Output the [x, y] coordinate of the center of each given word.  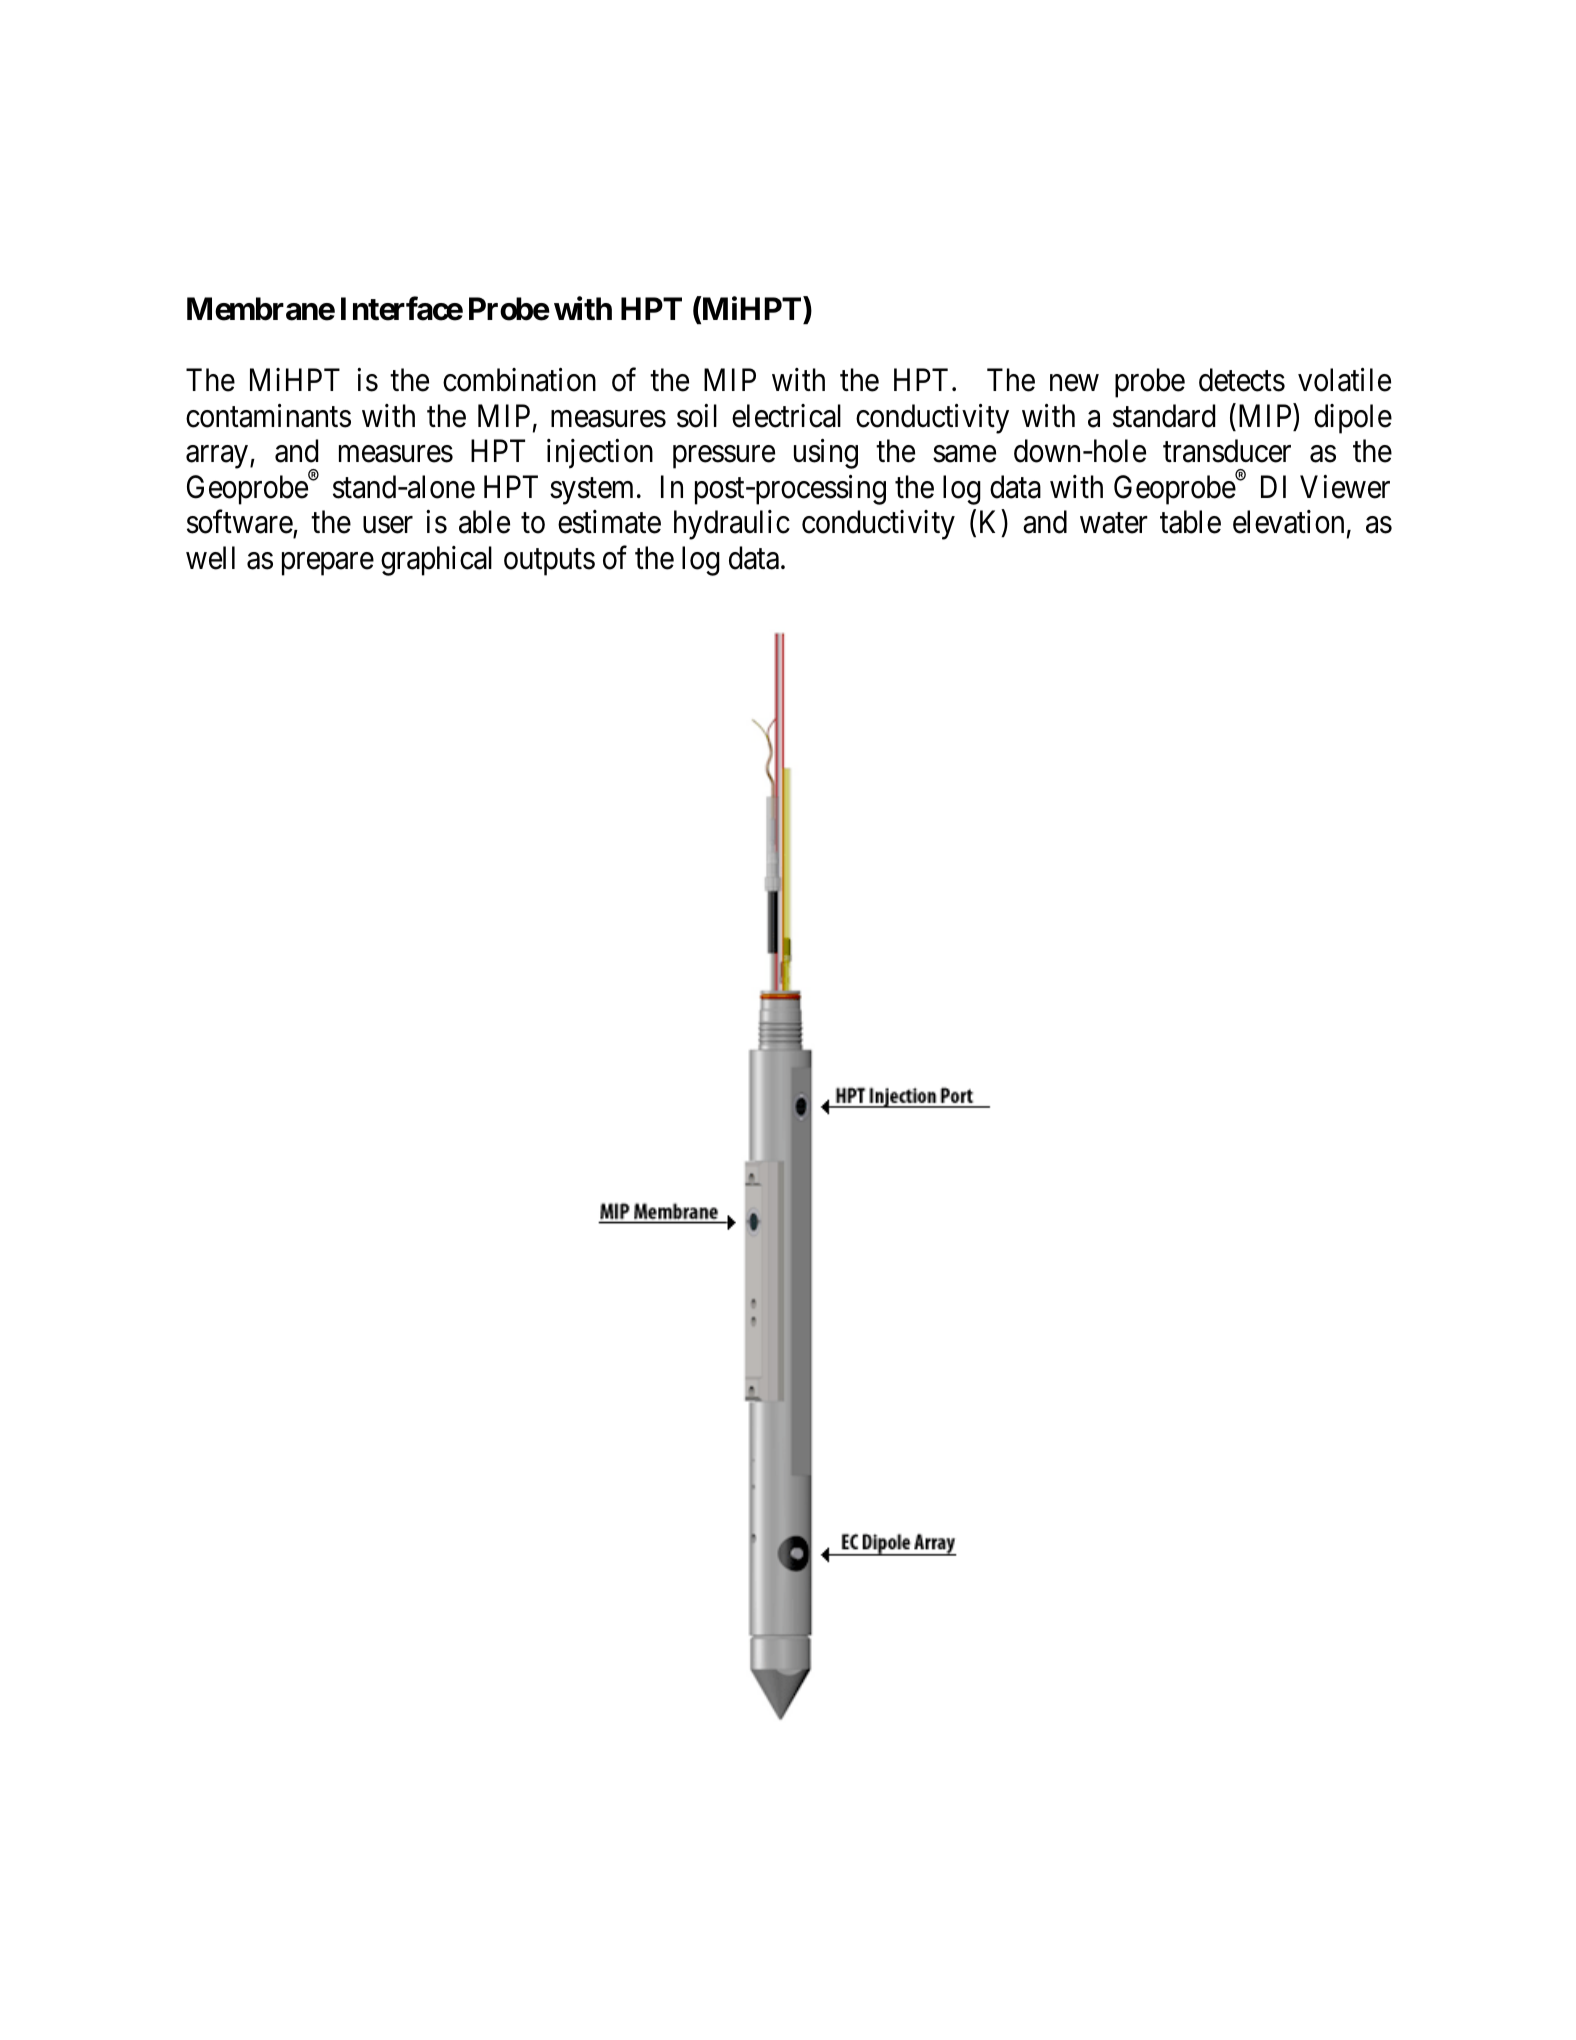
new [1074, 383]
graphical [436, 561]
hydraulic [732, 525]
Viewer [1345, 487]
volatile [1344, 380]
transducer [1227, 451]
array [218, 457]
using [826, 454]
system [591, 491]
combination [519, 380]
